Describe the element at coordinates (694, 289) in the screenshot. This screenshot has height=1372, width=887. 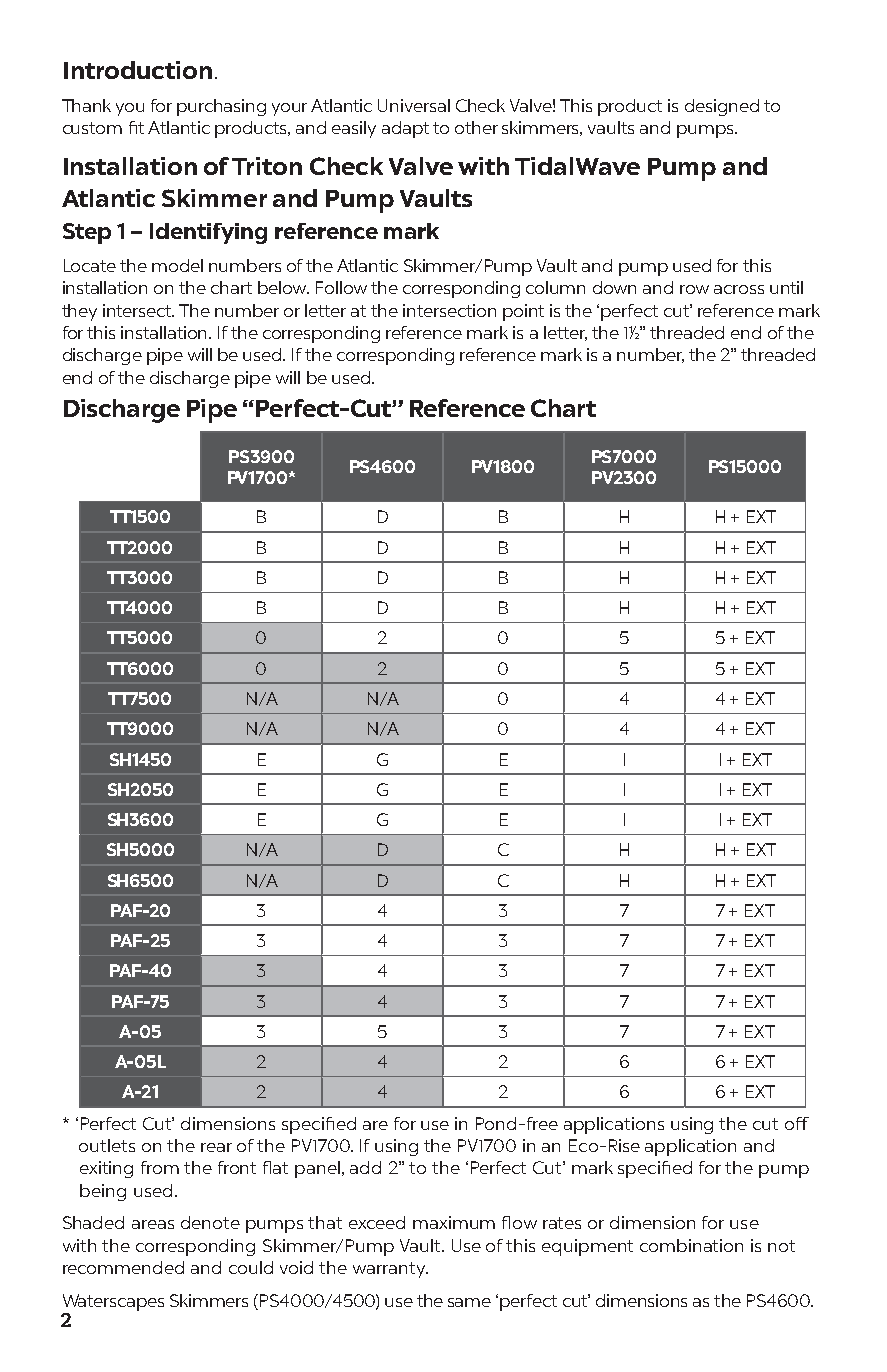
I see `row` at that location.
